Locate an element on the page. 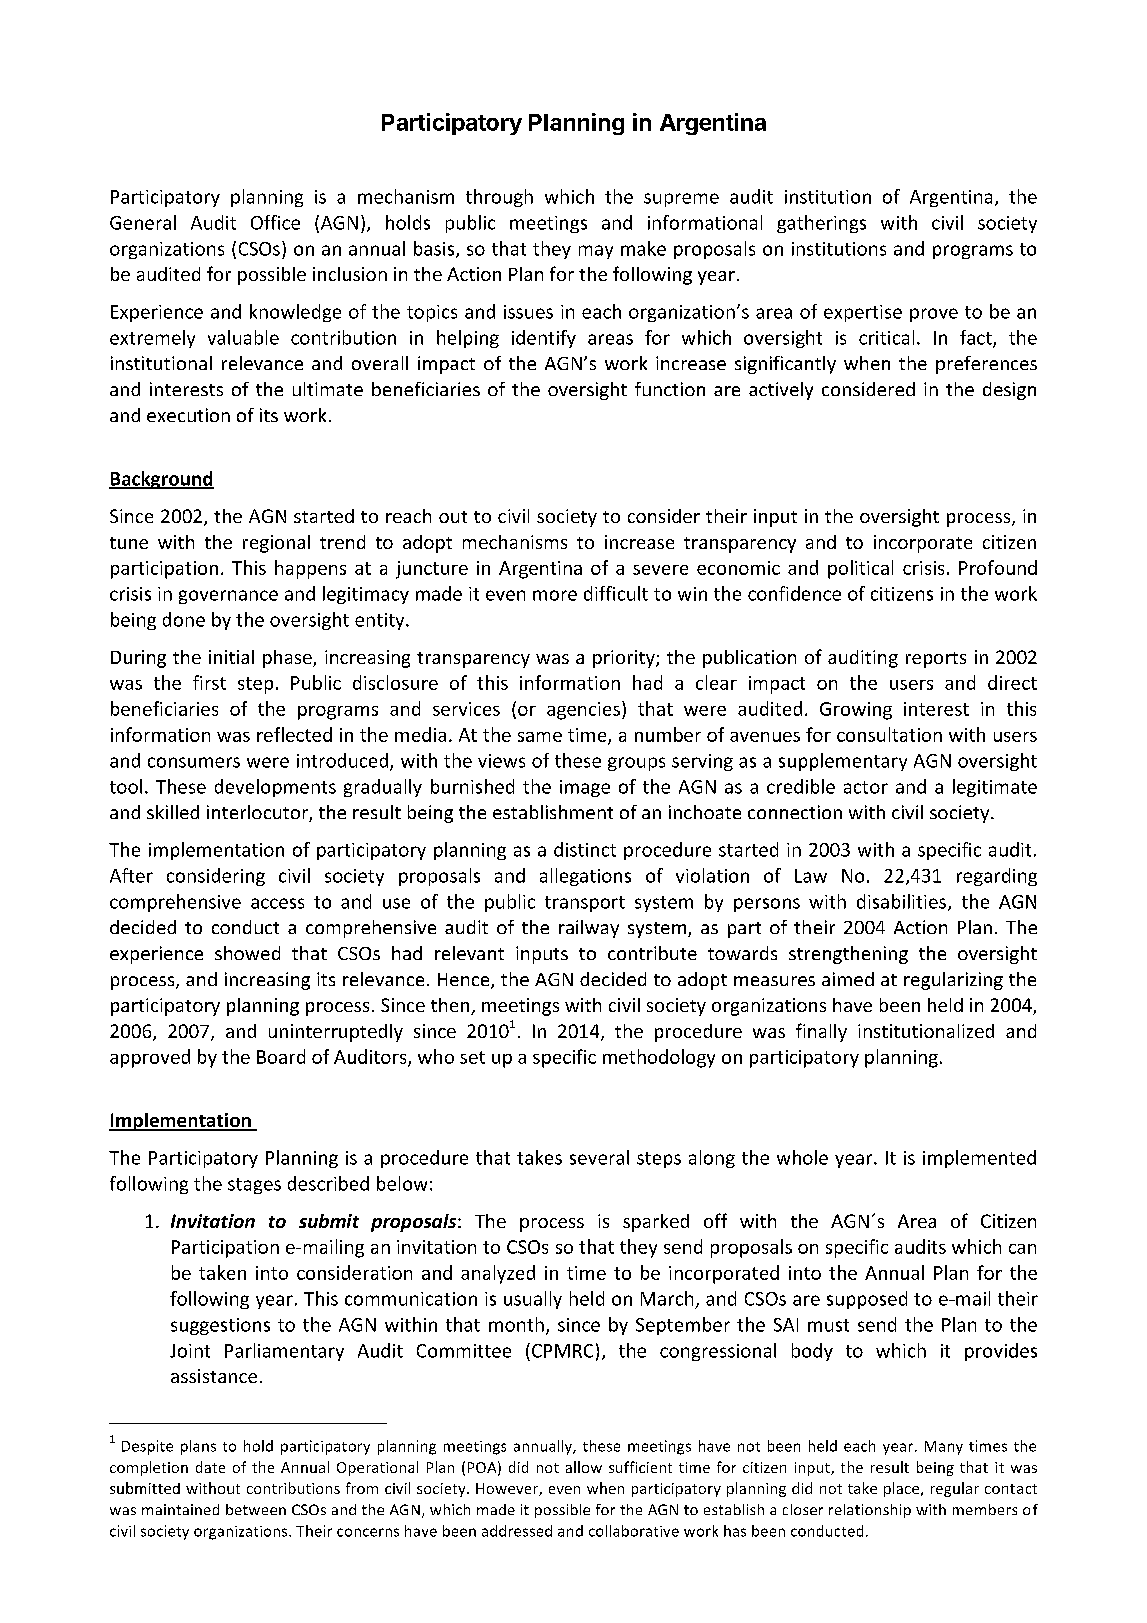 The width and height of the image is (1147, 1623). allegations is located at coordinates (585, 877).
